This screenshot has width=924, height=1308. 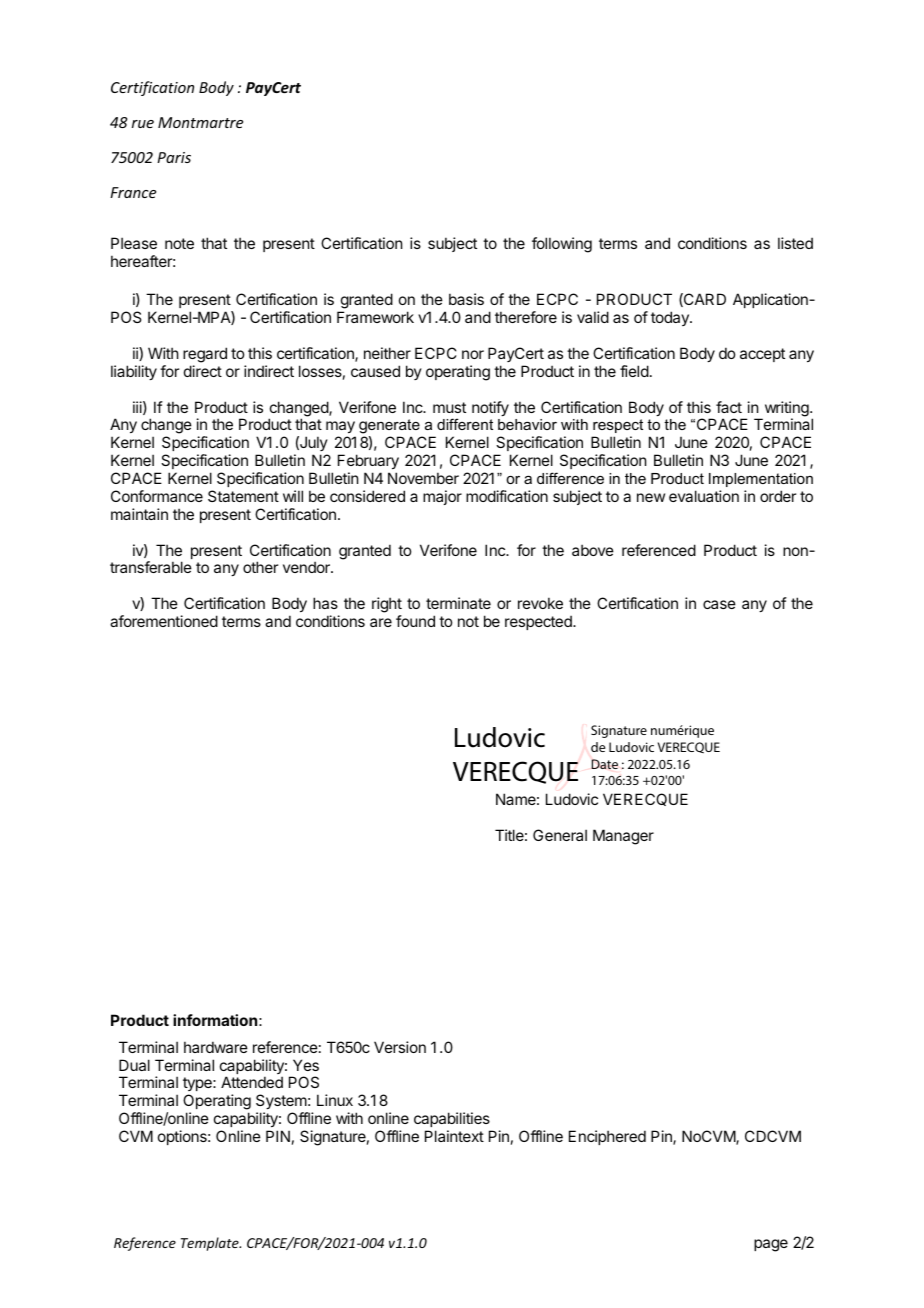 What do you see at coordinates (174, 157) in the screenshot?
I see `Paris` at bounding box center [174, 157].
